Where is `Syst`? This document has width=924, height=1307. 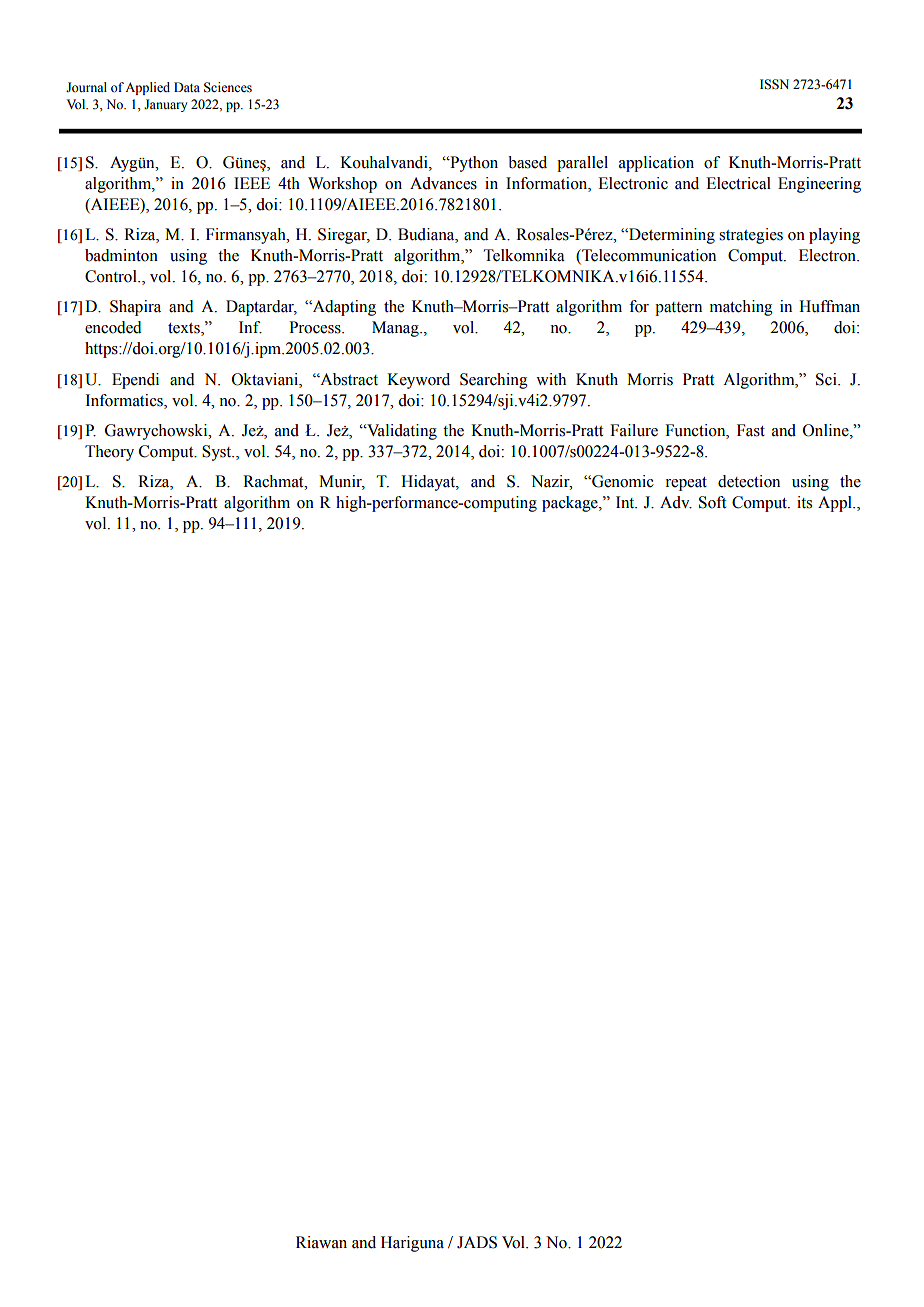 Syst is located at coordinates (218, 453).
